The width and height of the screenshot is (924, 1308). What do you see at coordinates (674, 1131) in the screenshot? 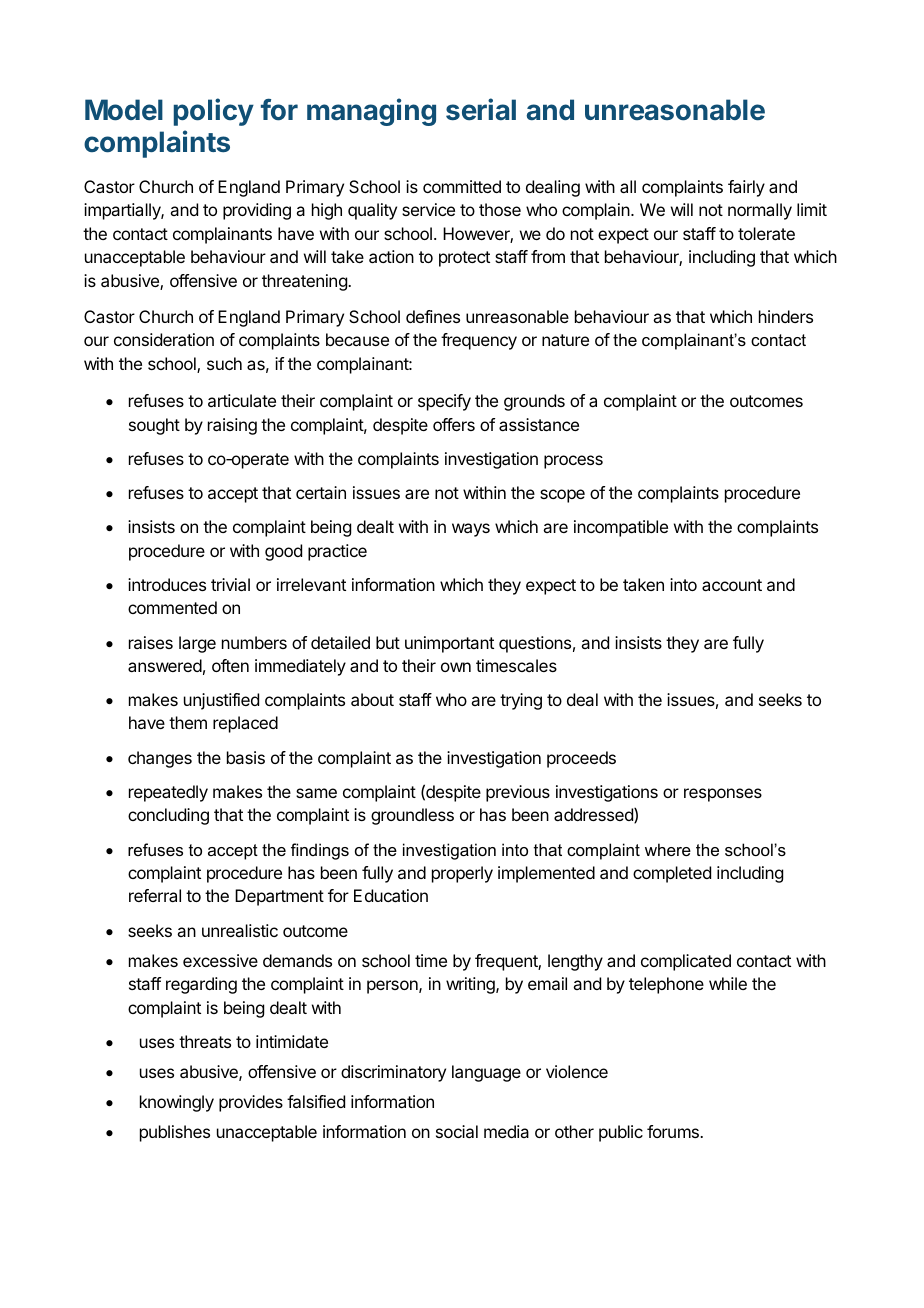
I see `forums` at bounding box center [674, 1131].
